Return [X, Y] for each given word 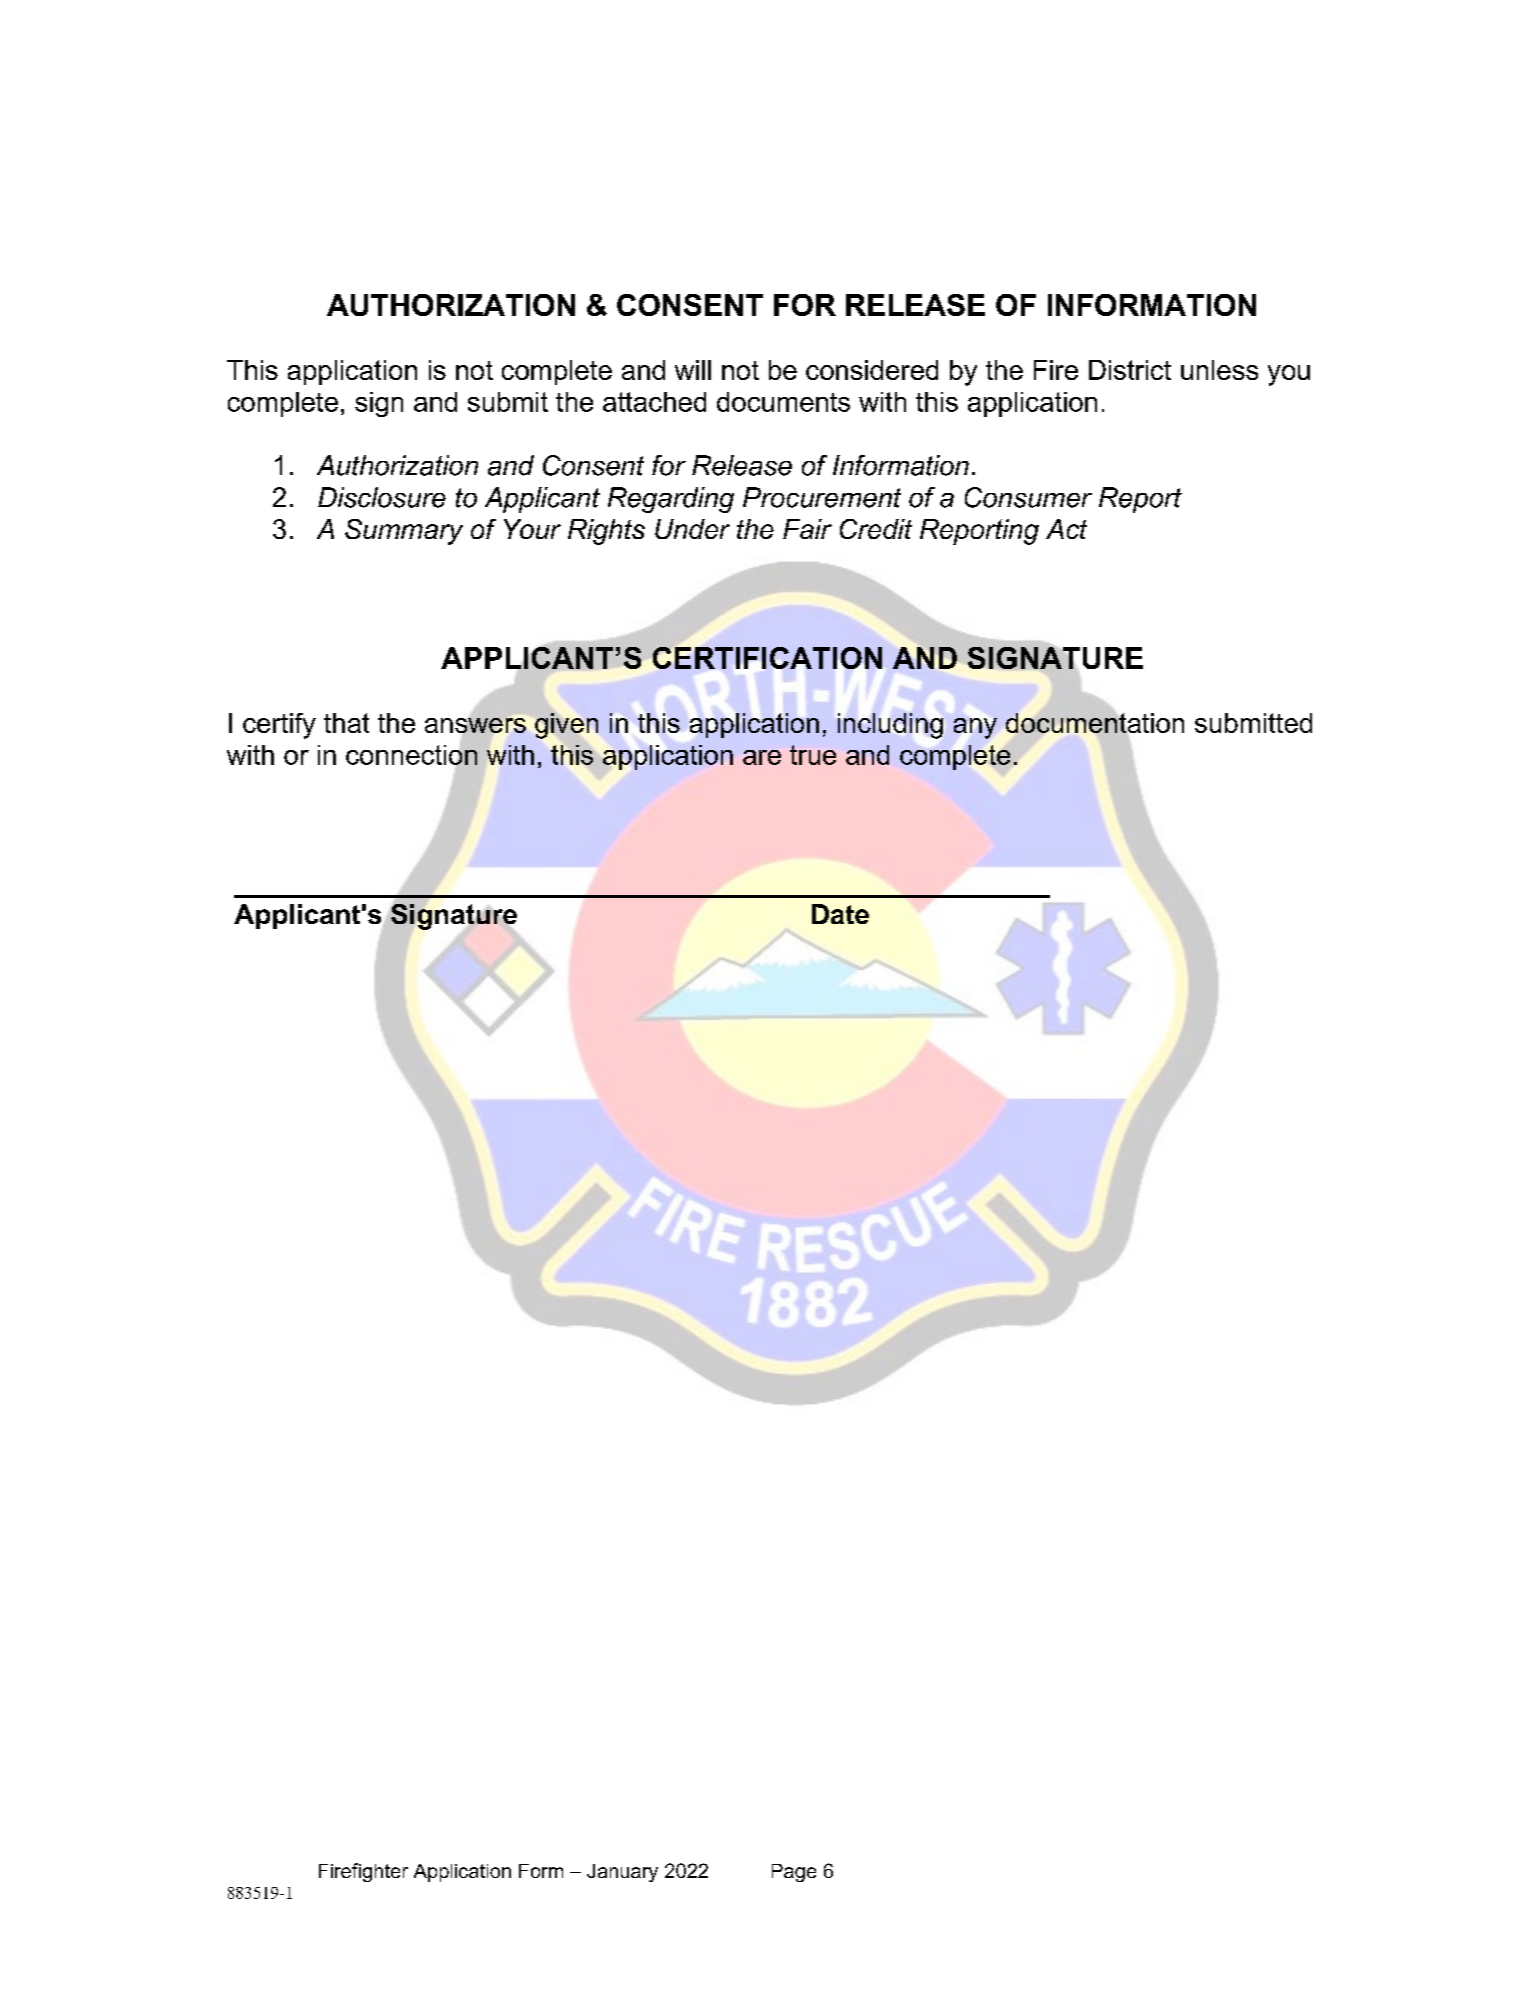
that [346, 723]
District [1130, 370]
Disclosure [382, 497]
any [975, 728]
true [813, 755]
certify [279, 726]
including [890, 726]
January [622, 1873]
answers [475, 725]
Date [840, 914]
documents [783, 402]
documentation [1095, 723]
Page [794, 1873]
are [762, 757]
